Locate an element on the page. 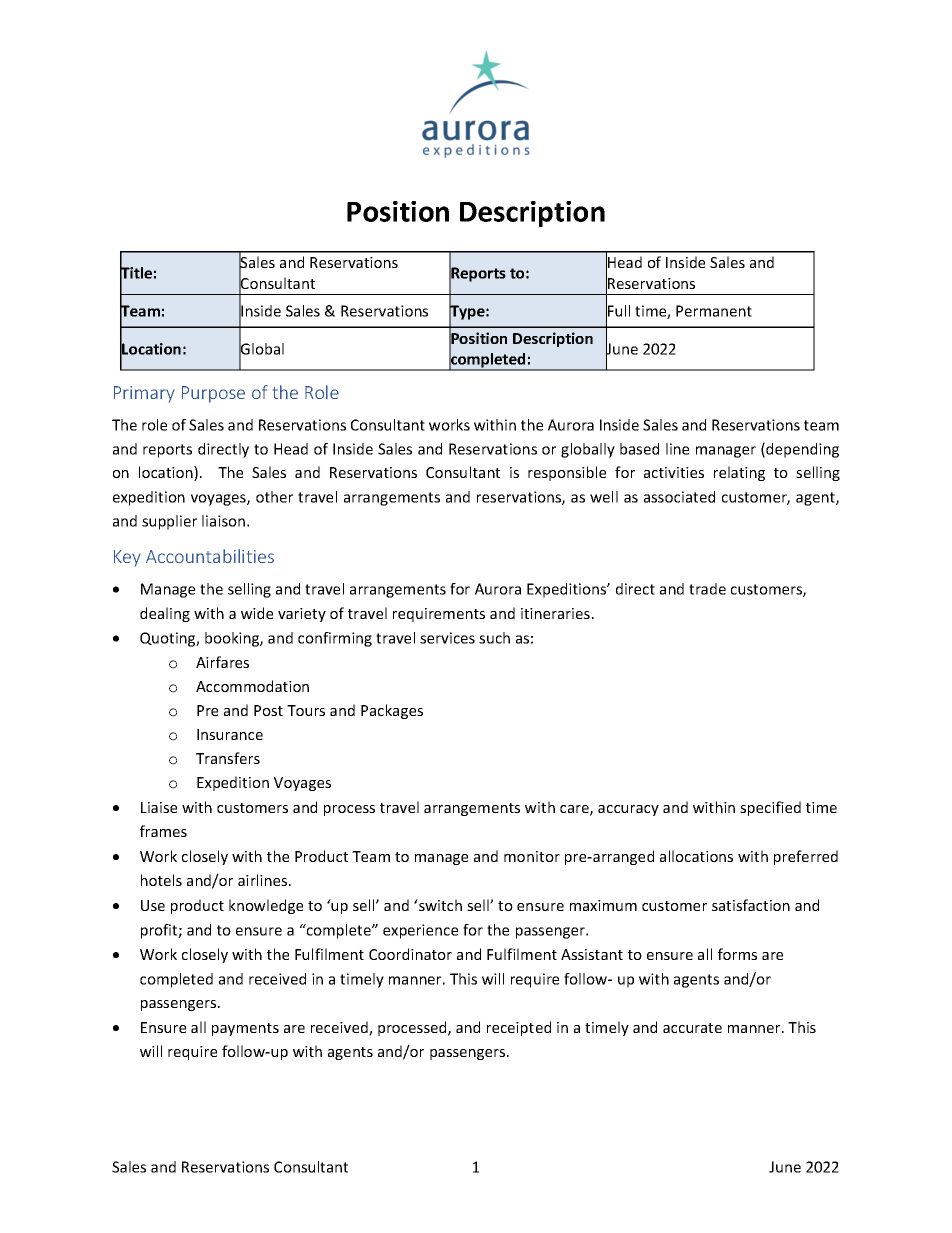 The height and width of the image is (1233, 952). Purpose is located at coordinates (213, 394).
